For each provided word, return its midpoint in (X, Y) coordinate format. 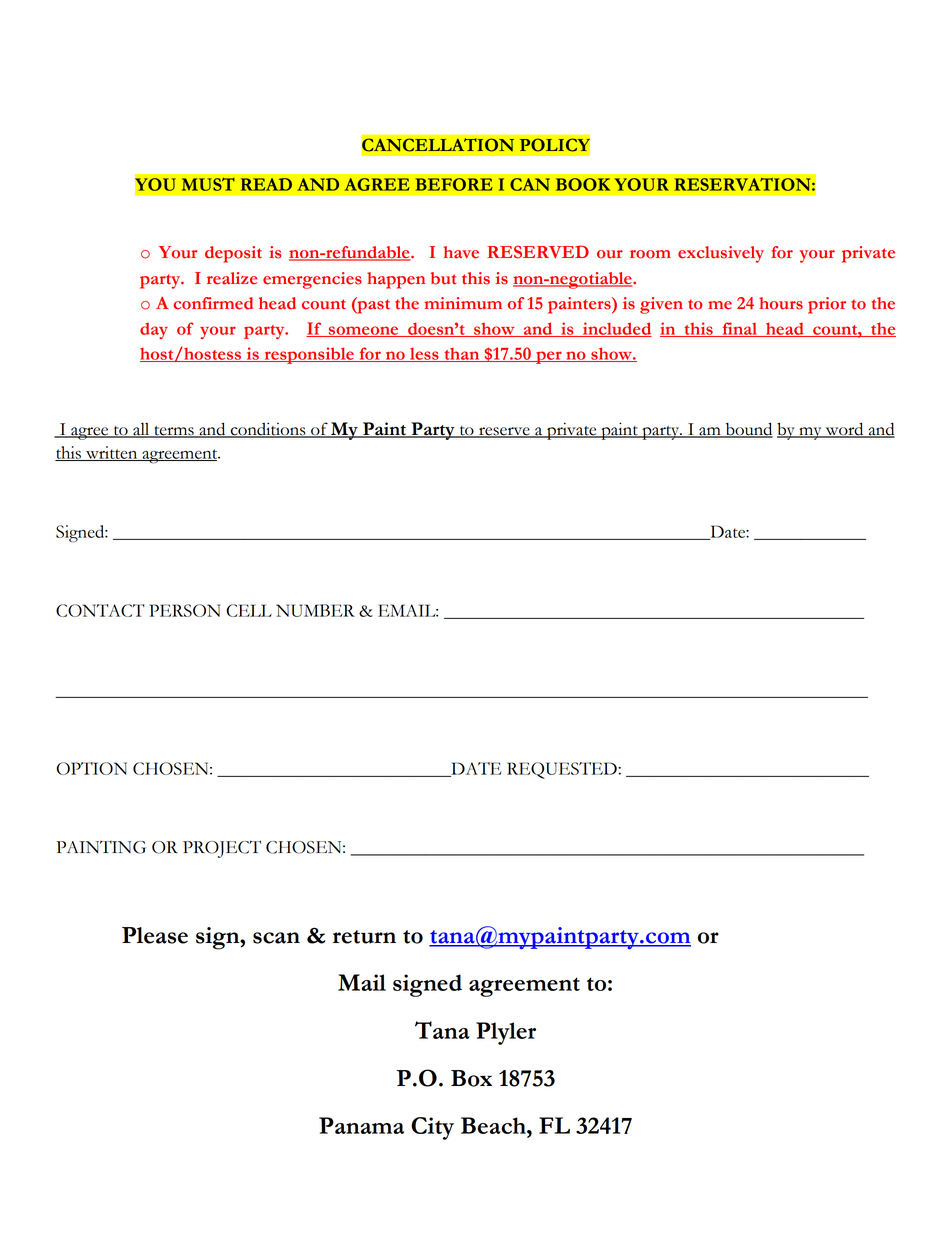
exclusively (721, 254)
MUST (208, 184)
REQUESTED (563, 770)
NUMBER (315, 610)
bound (748, 430)
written (112, 453)
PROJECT (222, 849)
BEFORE (454, 184)
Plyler (506, 1033)
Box (471, 1078)
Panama (361, 1125)
